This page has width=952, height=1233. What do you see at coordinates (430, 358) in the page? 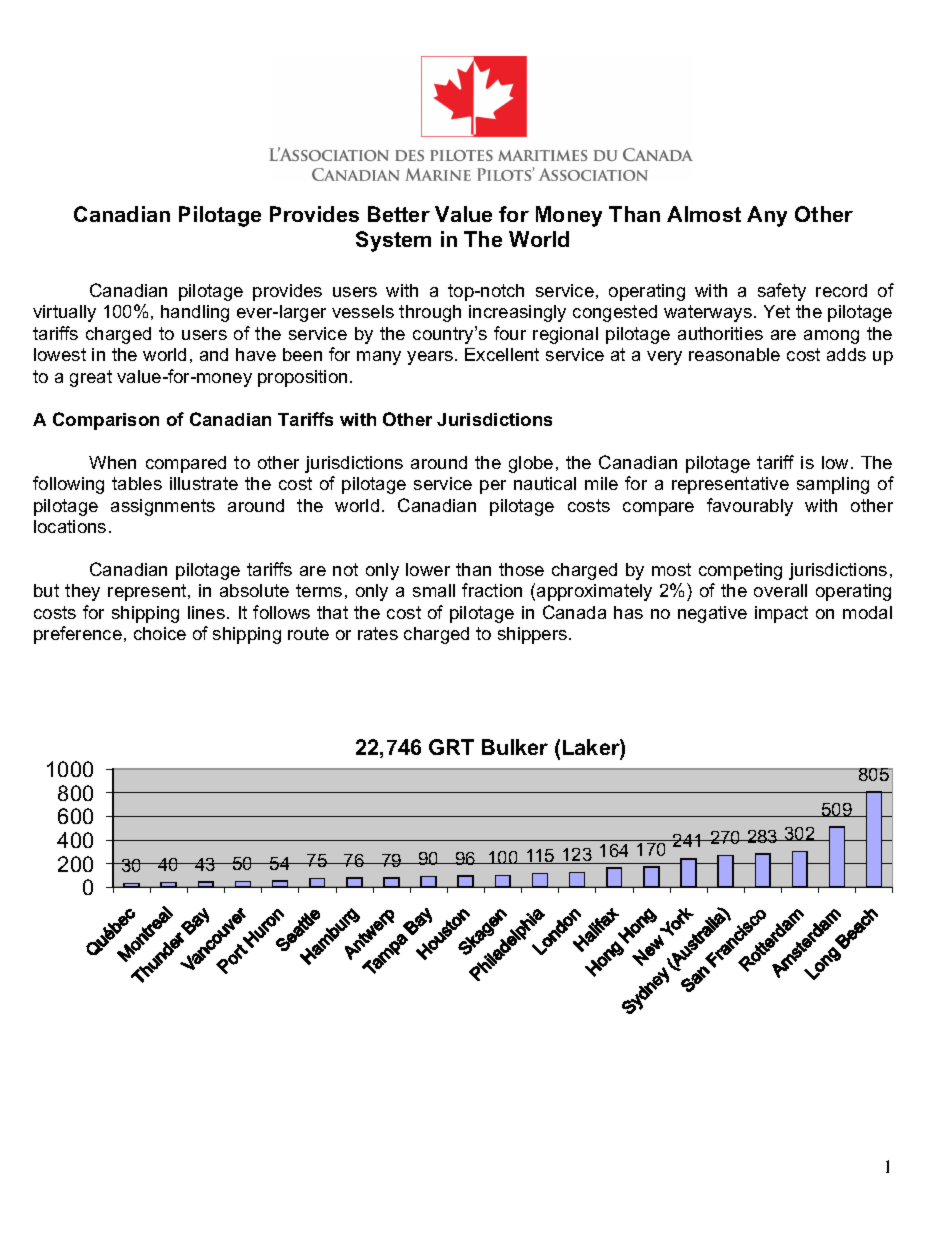
I see `years` at bounding box center [430, 358].
